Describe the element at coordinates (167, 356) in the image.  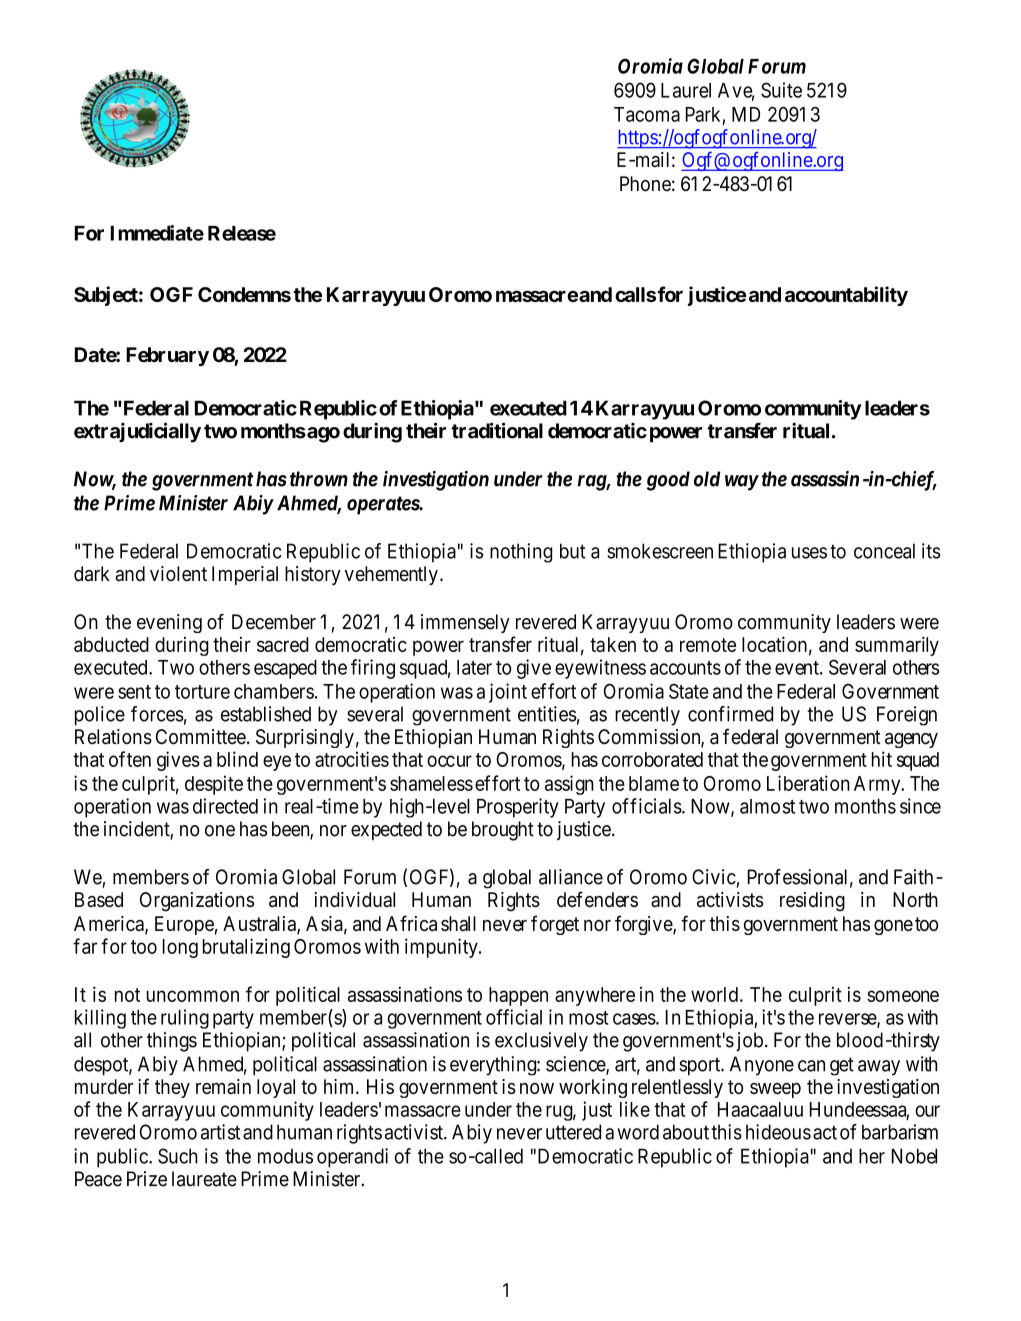
I see `February` at that location.
